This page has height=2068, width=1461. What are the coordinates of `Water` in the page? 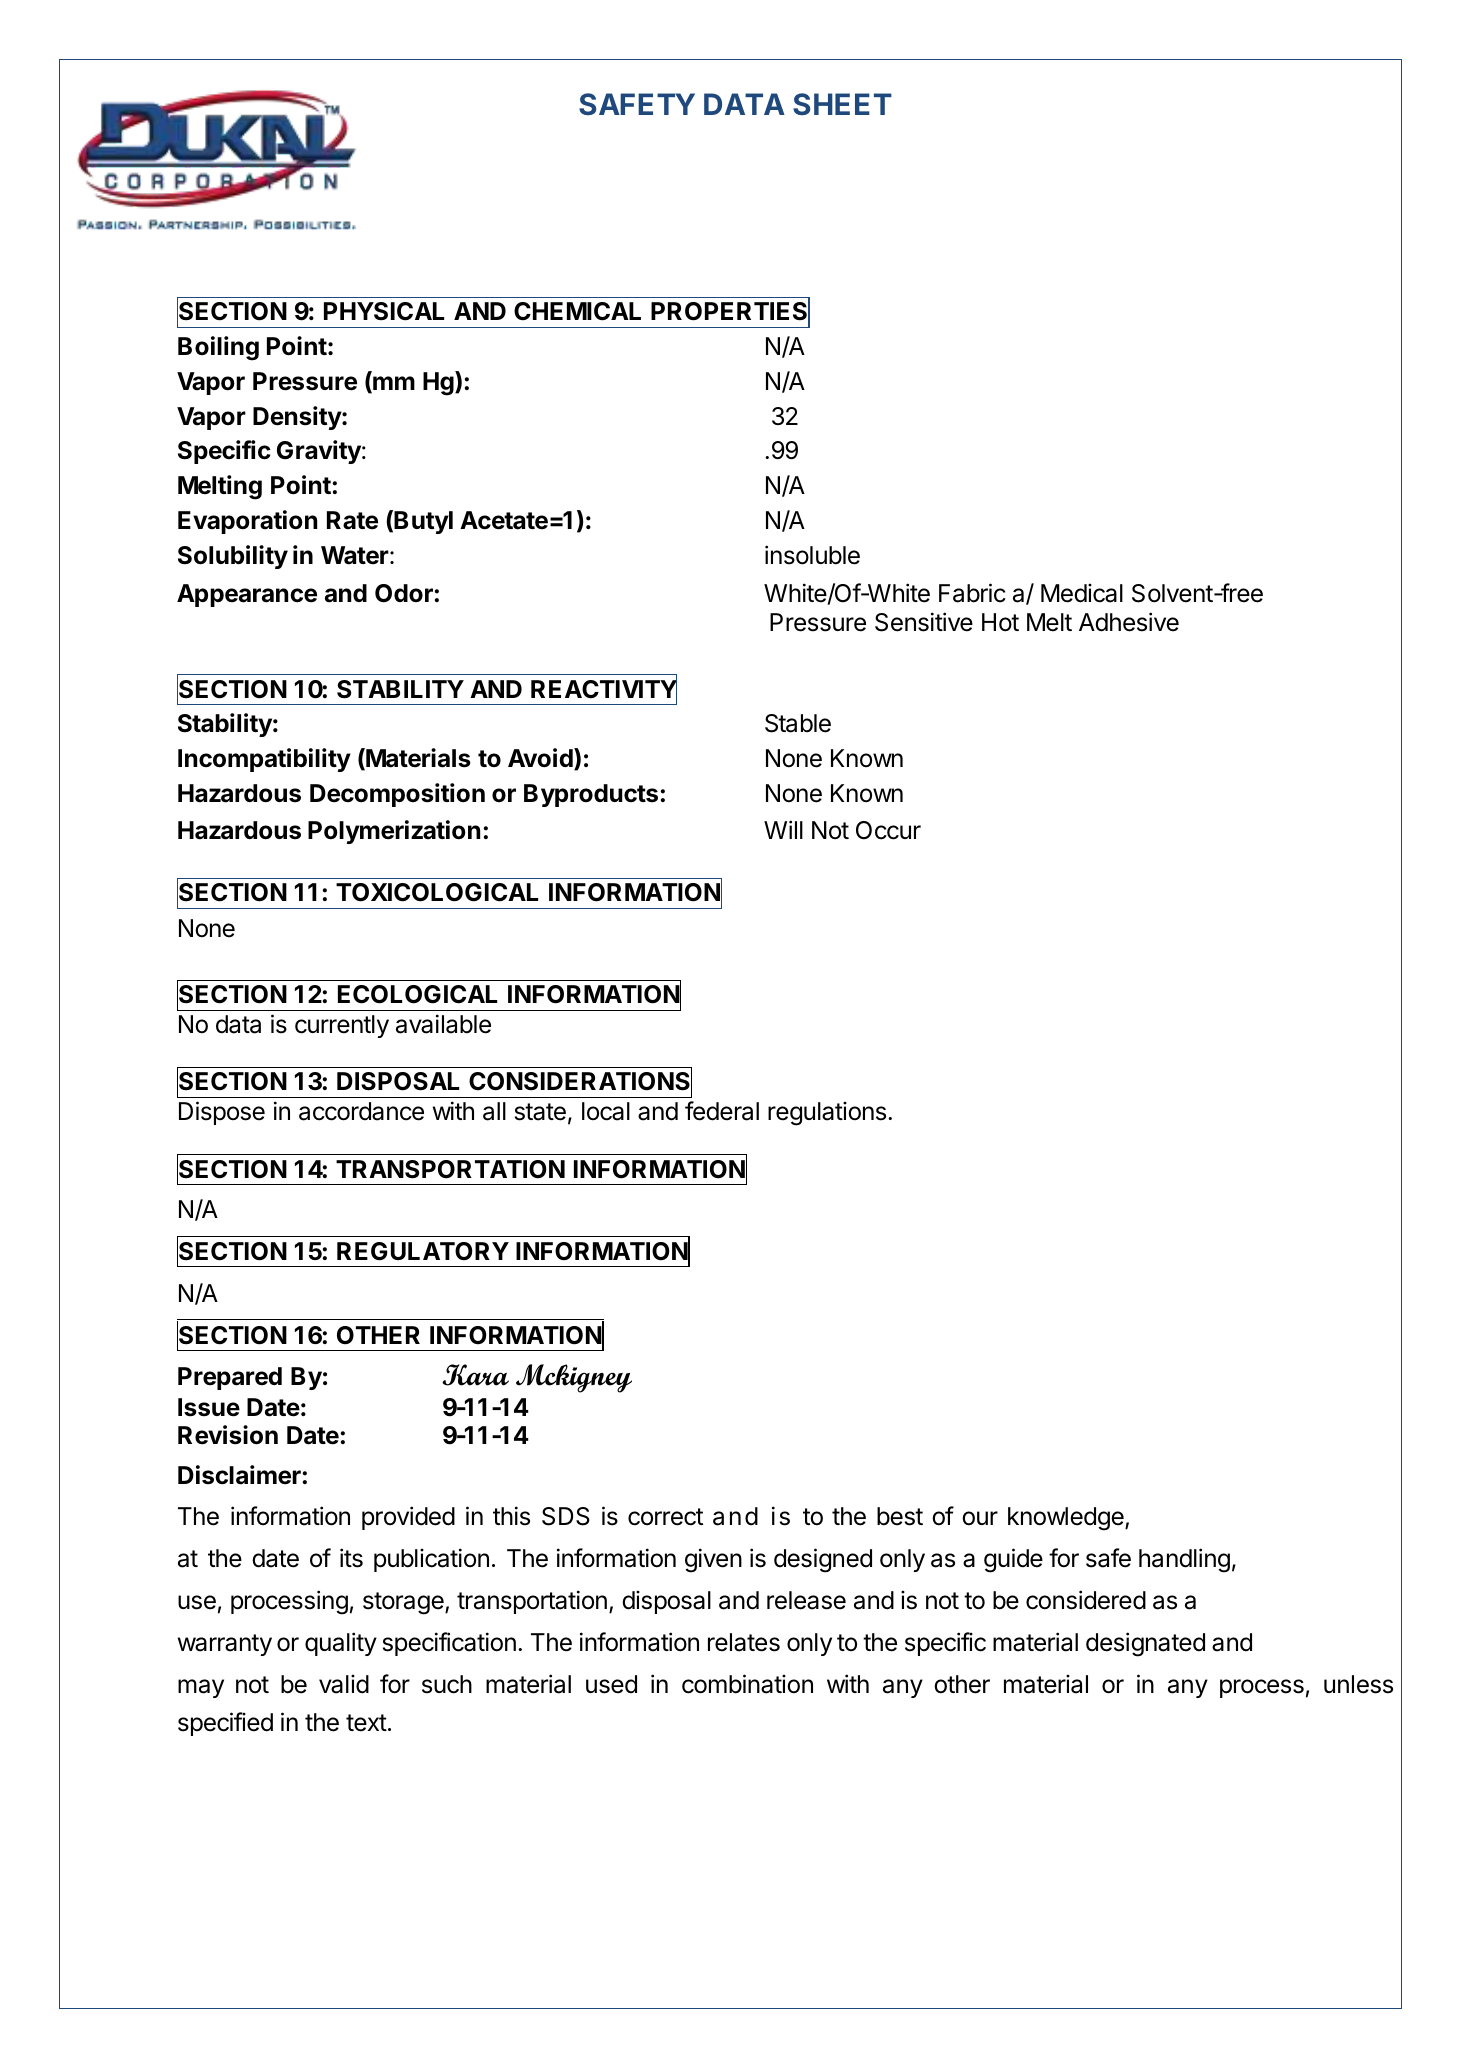 It's located at (356, 555).
